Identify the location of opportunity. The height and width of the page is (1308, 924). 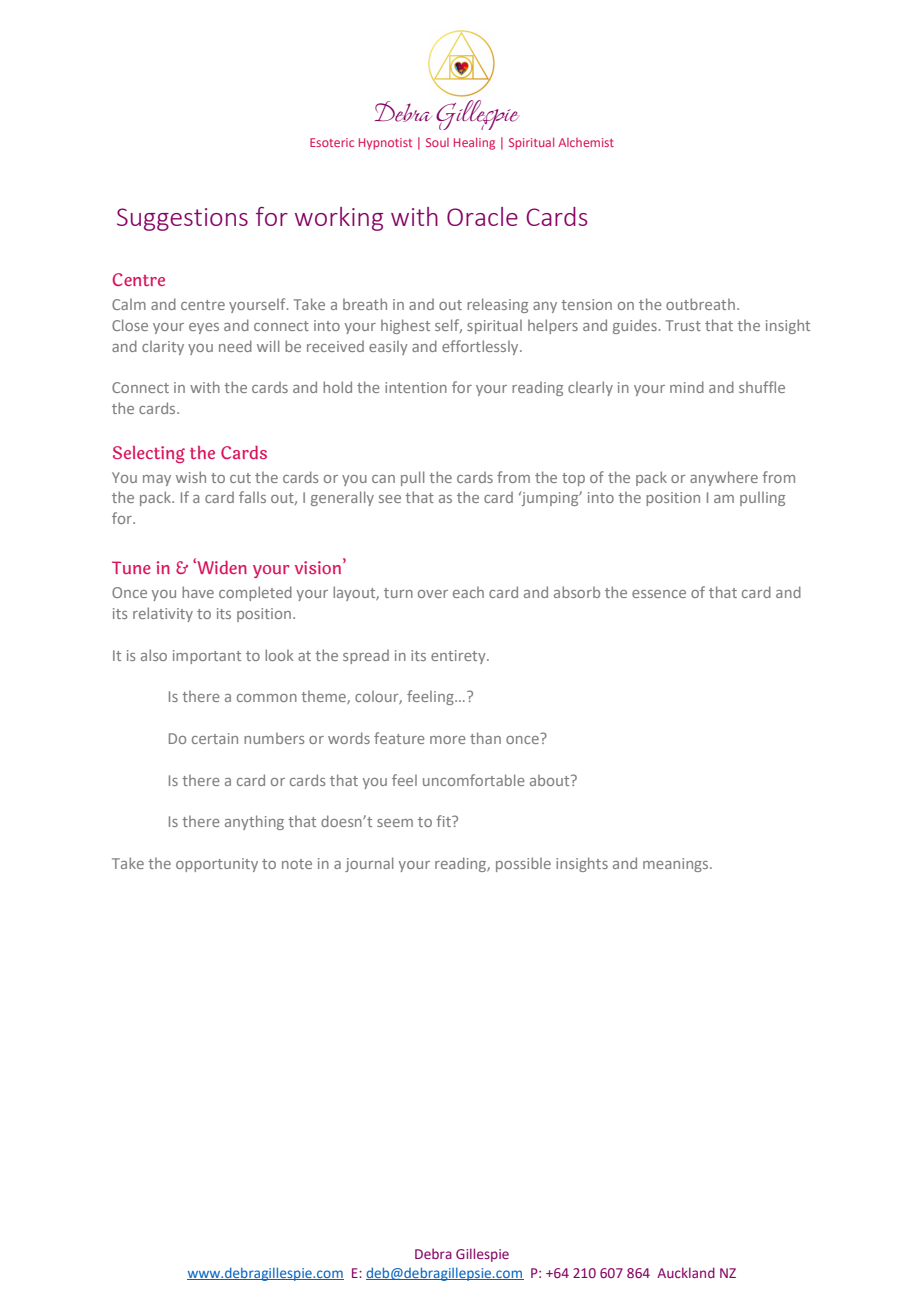
(217, 865).
